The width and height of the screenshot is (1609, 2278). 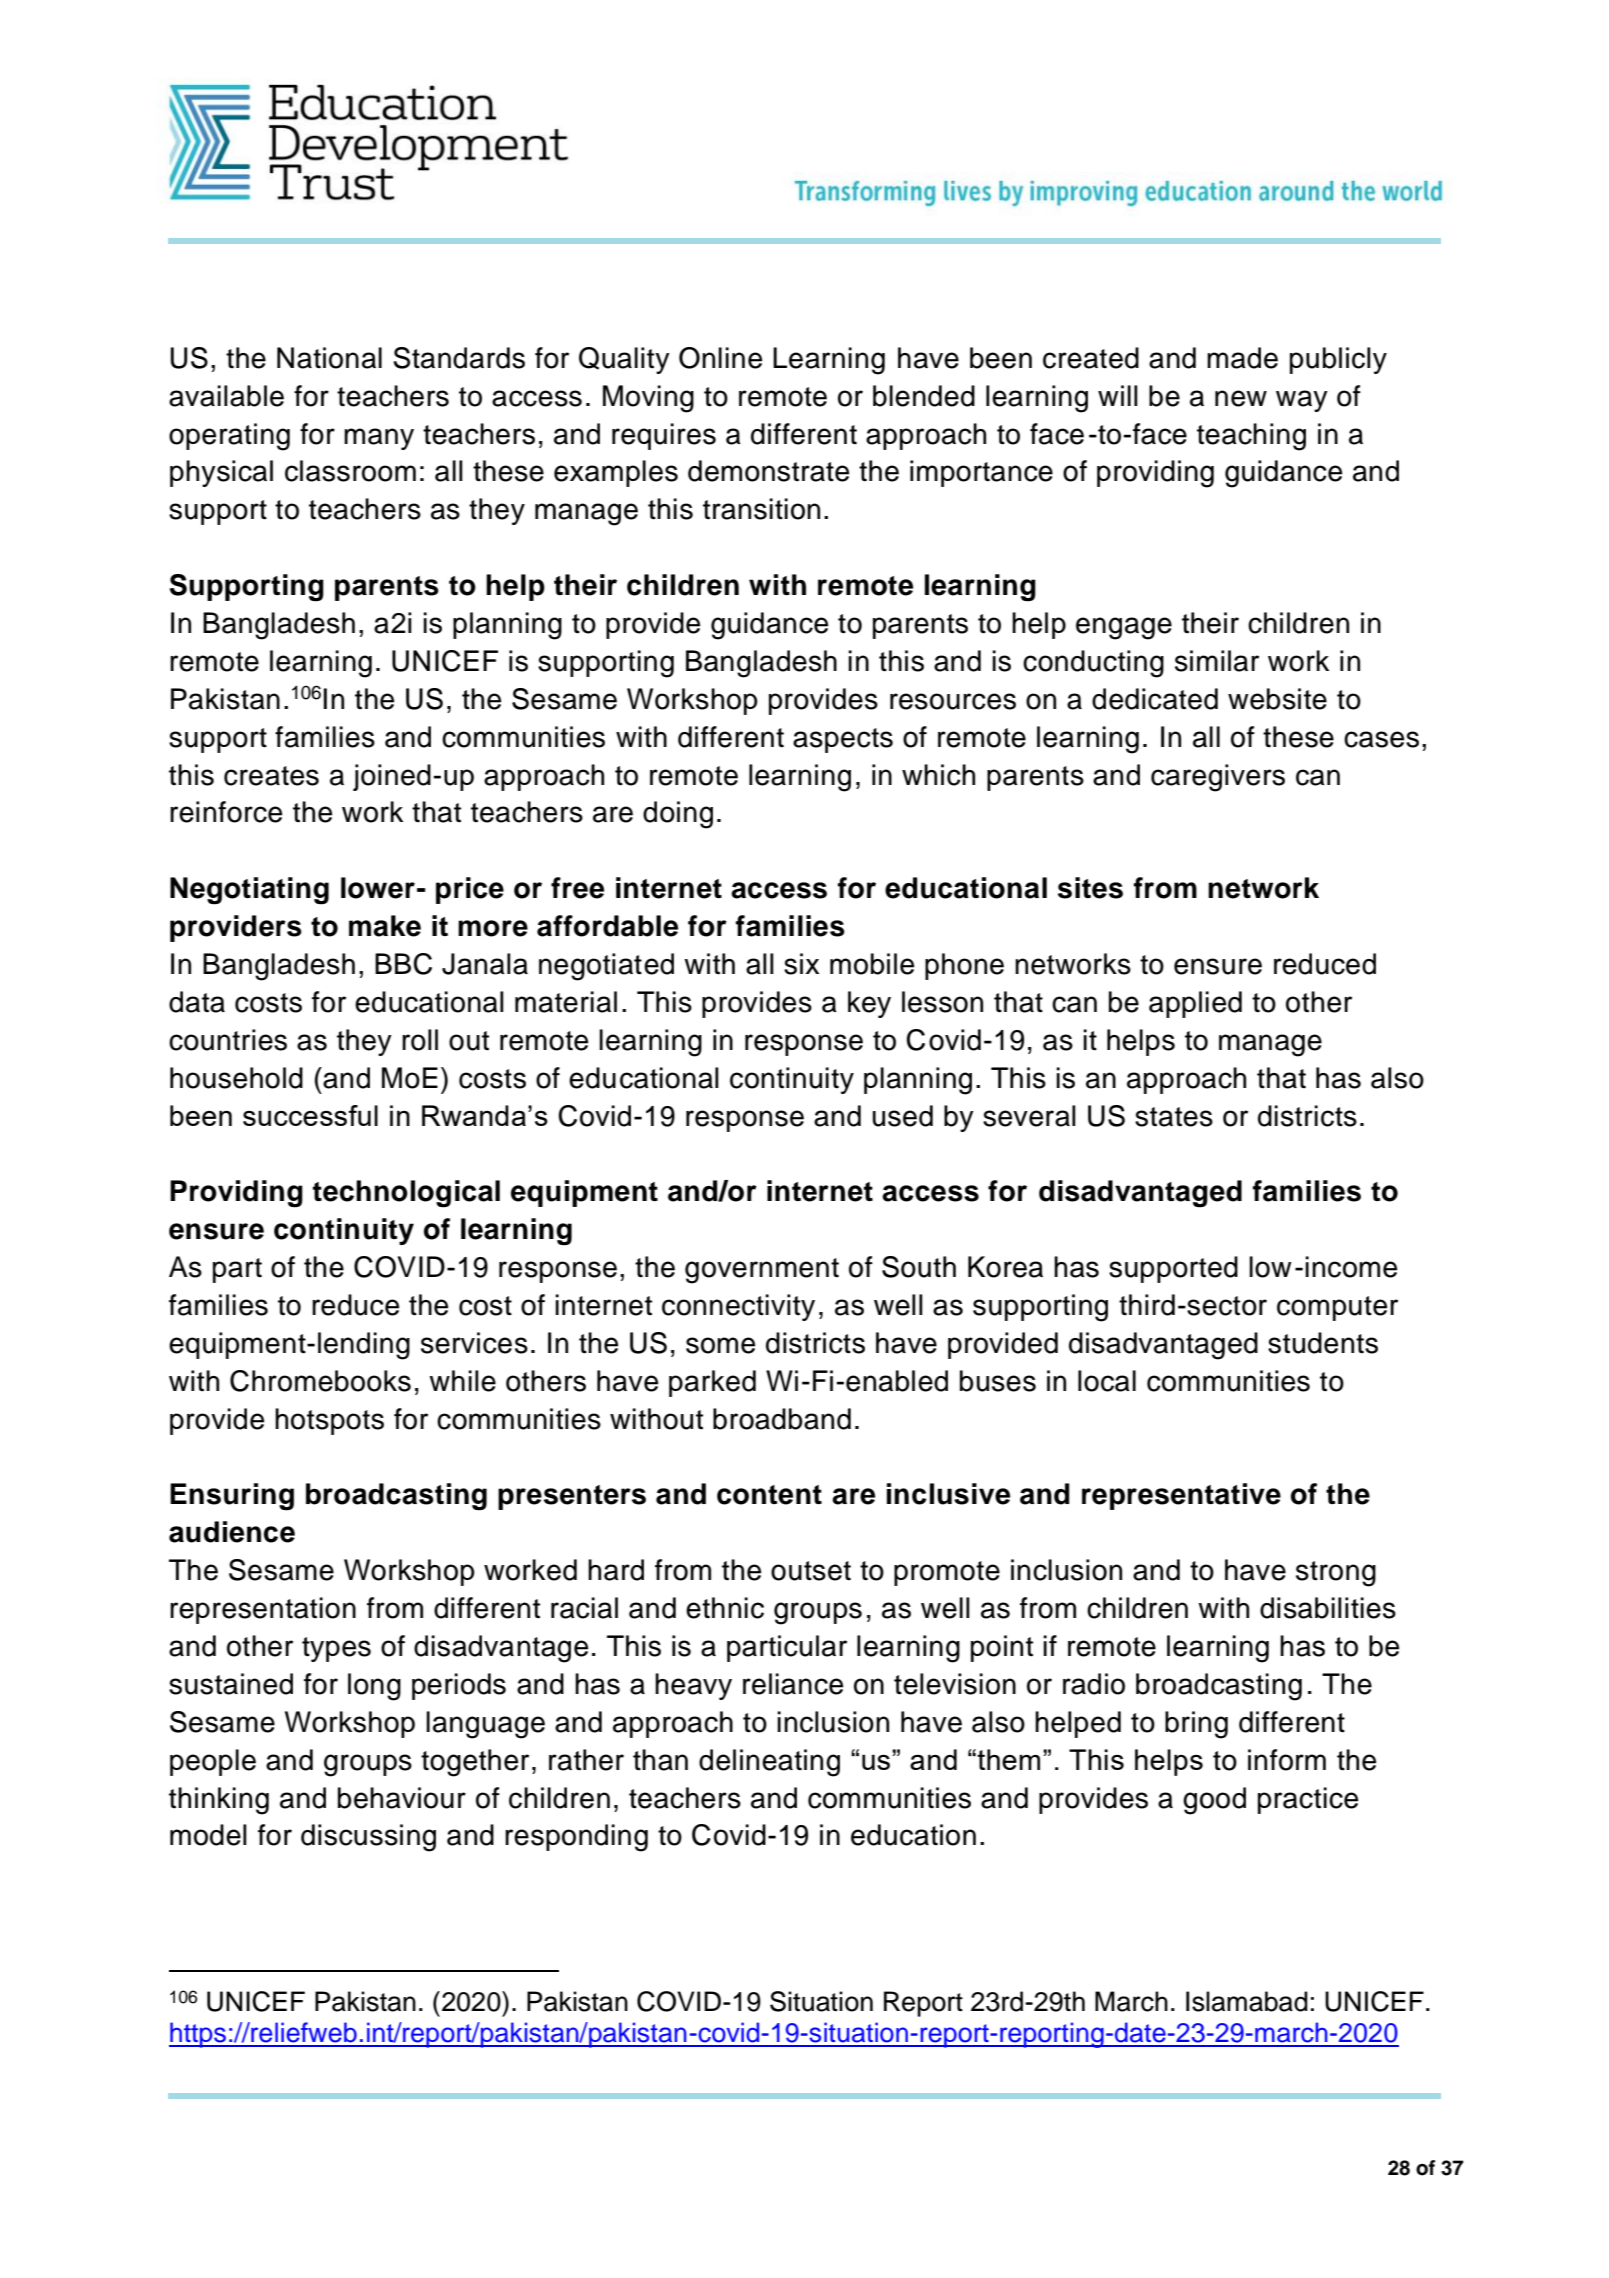 I want to click on government, so click(x=762, y=1271).
